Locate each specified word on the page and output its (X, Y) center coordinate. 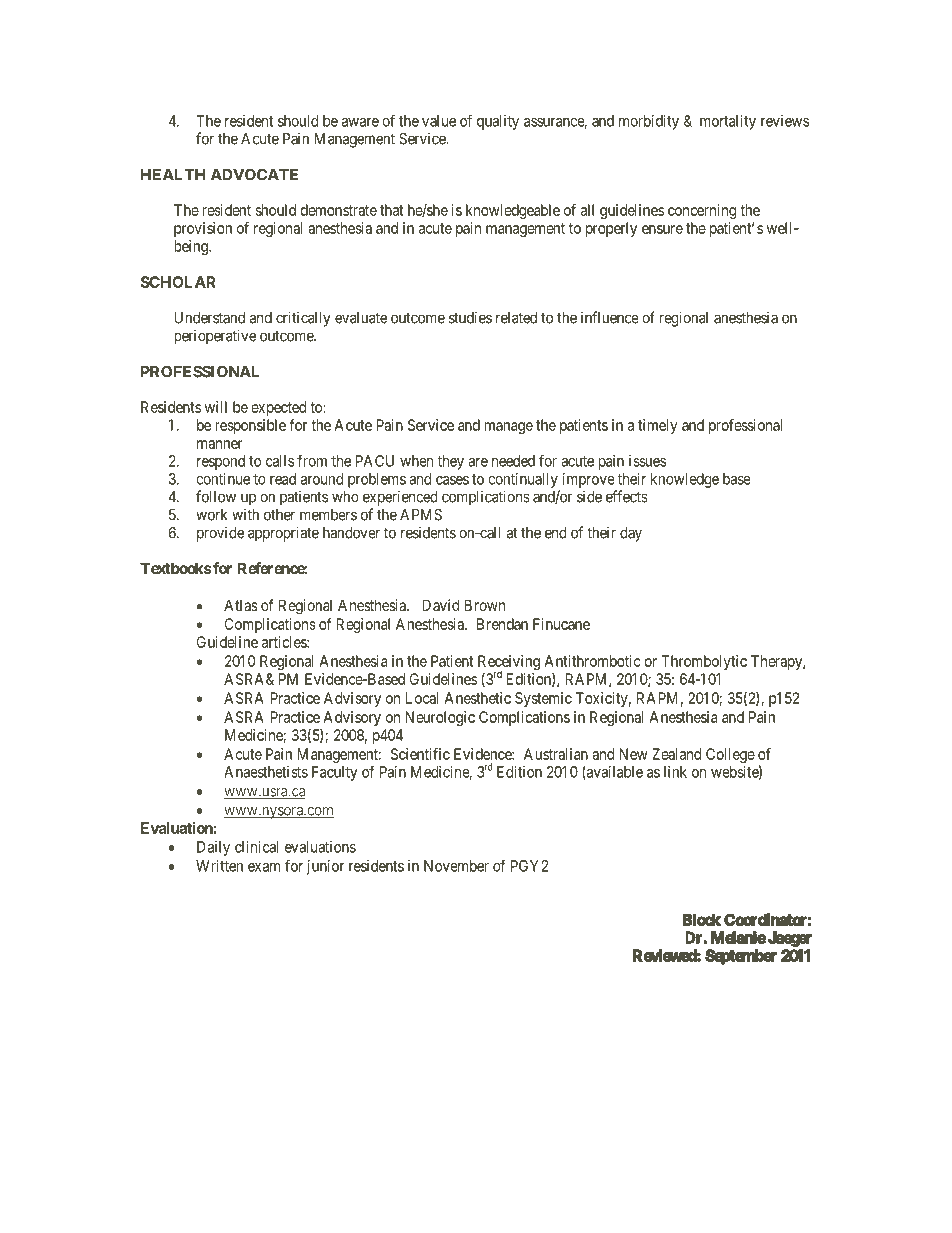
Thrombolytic (704, 662)
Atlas (241, 605)
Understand (209, 318)
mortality (728, 122)
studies (470, 317)
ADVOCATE (254, 174)
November (456, 866)
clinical (257, 847)
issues (647, 461)
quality (498, 122)
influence (610, 317)
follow (216, 496)
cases (452, 480)
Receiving (509, 664)
